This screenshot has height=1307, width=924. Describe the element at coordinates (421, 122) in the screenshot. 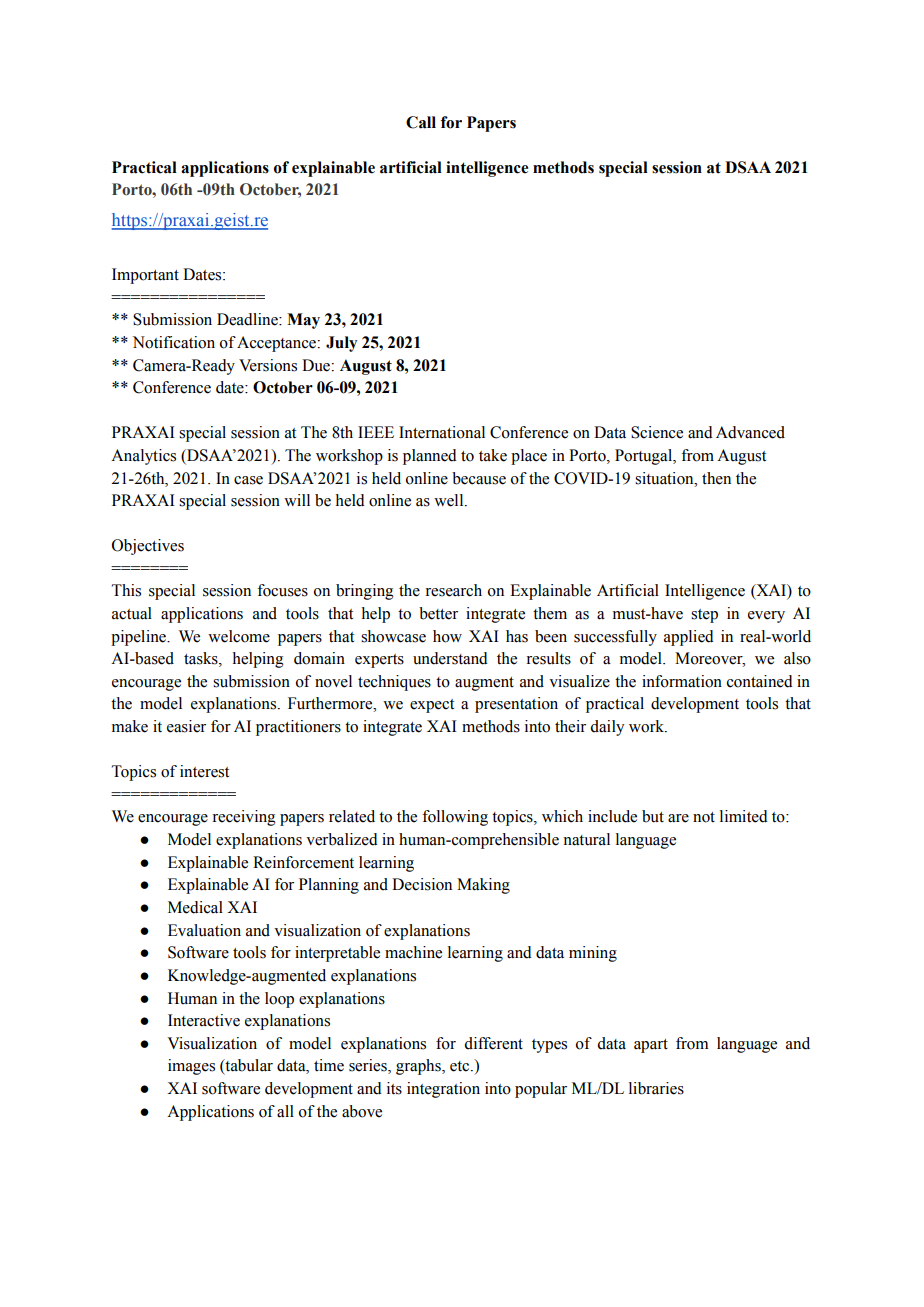

I see `Call` at that location.
